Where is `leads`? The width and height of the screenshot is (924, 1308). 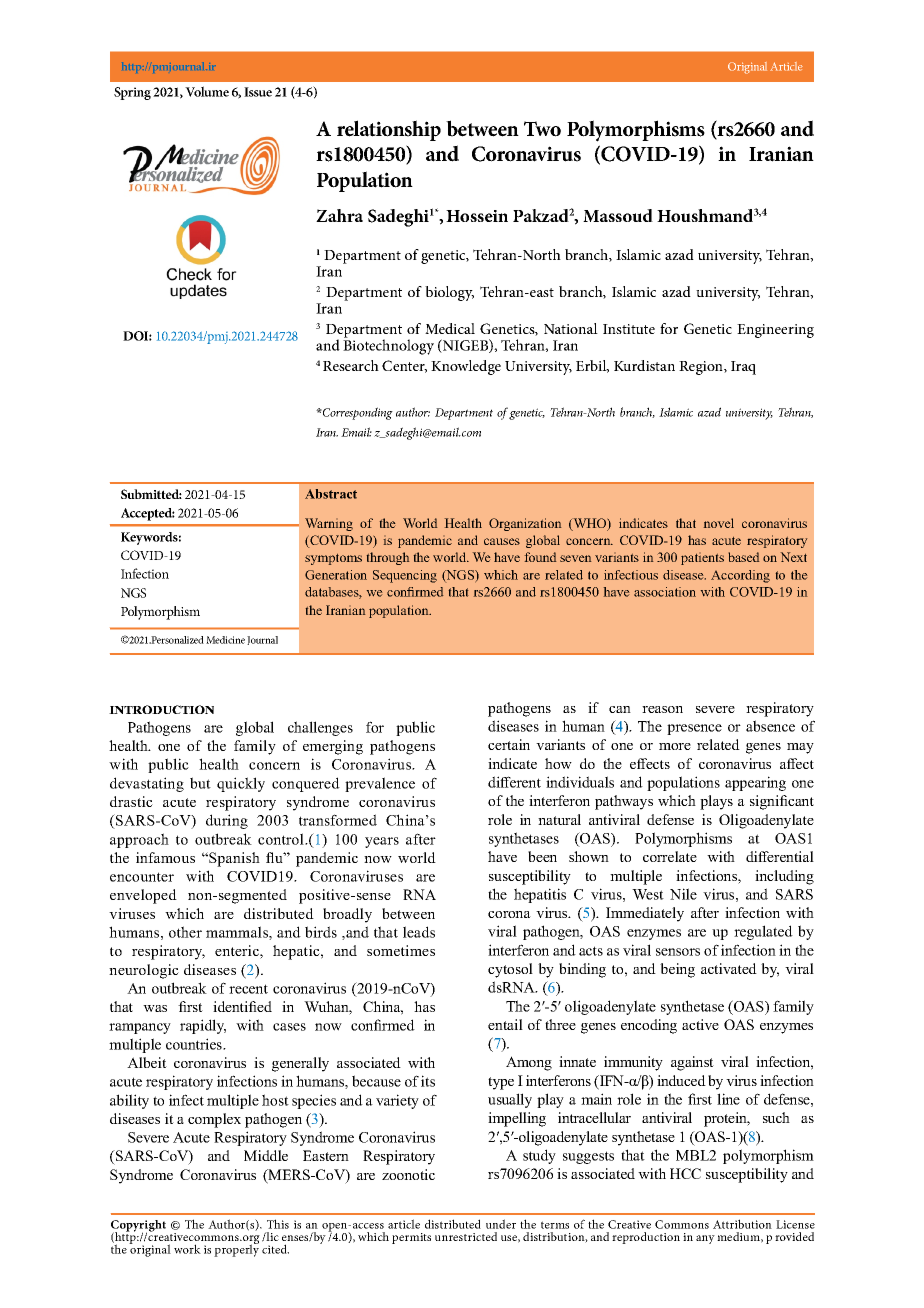
leads is located at coordinates (419, 932).
